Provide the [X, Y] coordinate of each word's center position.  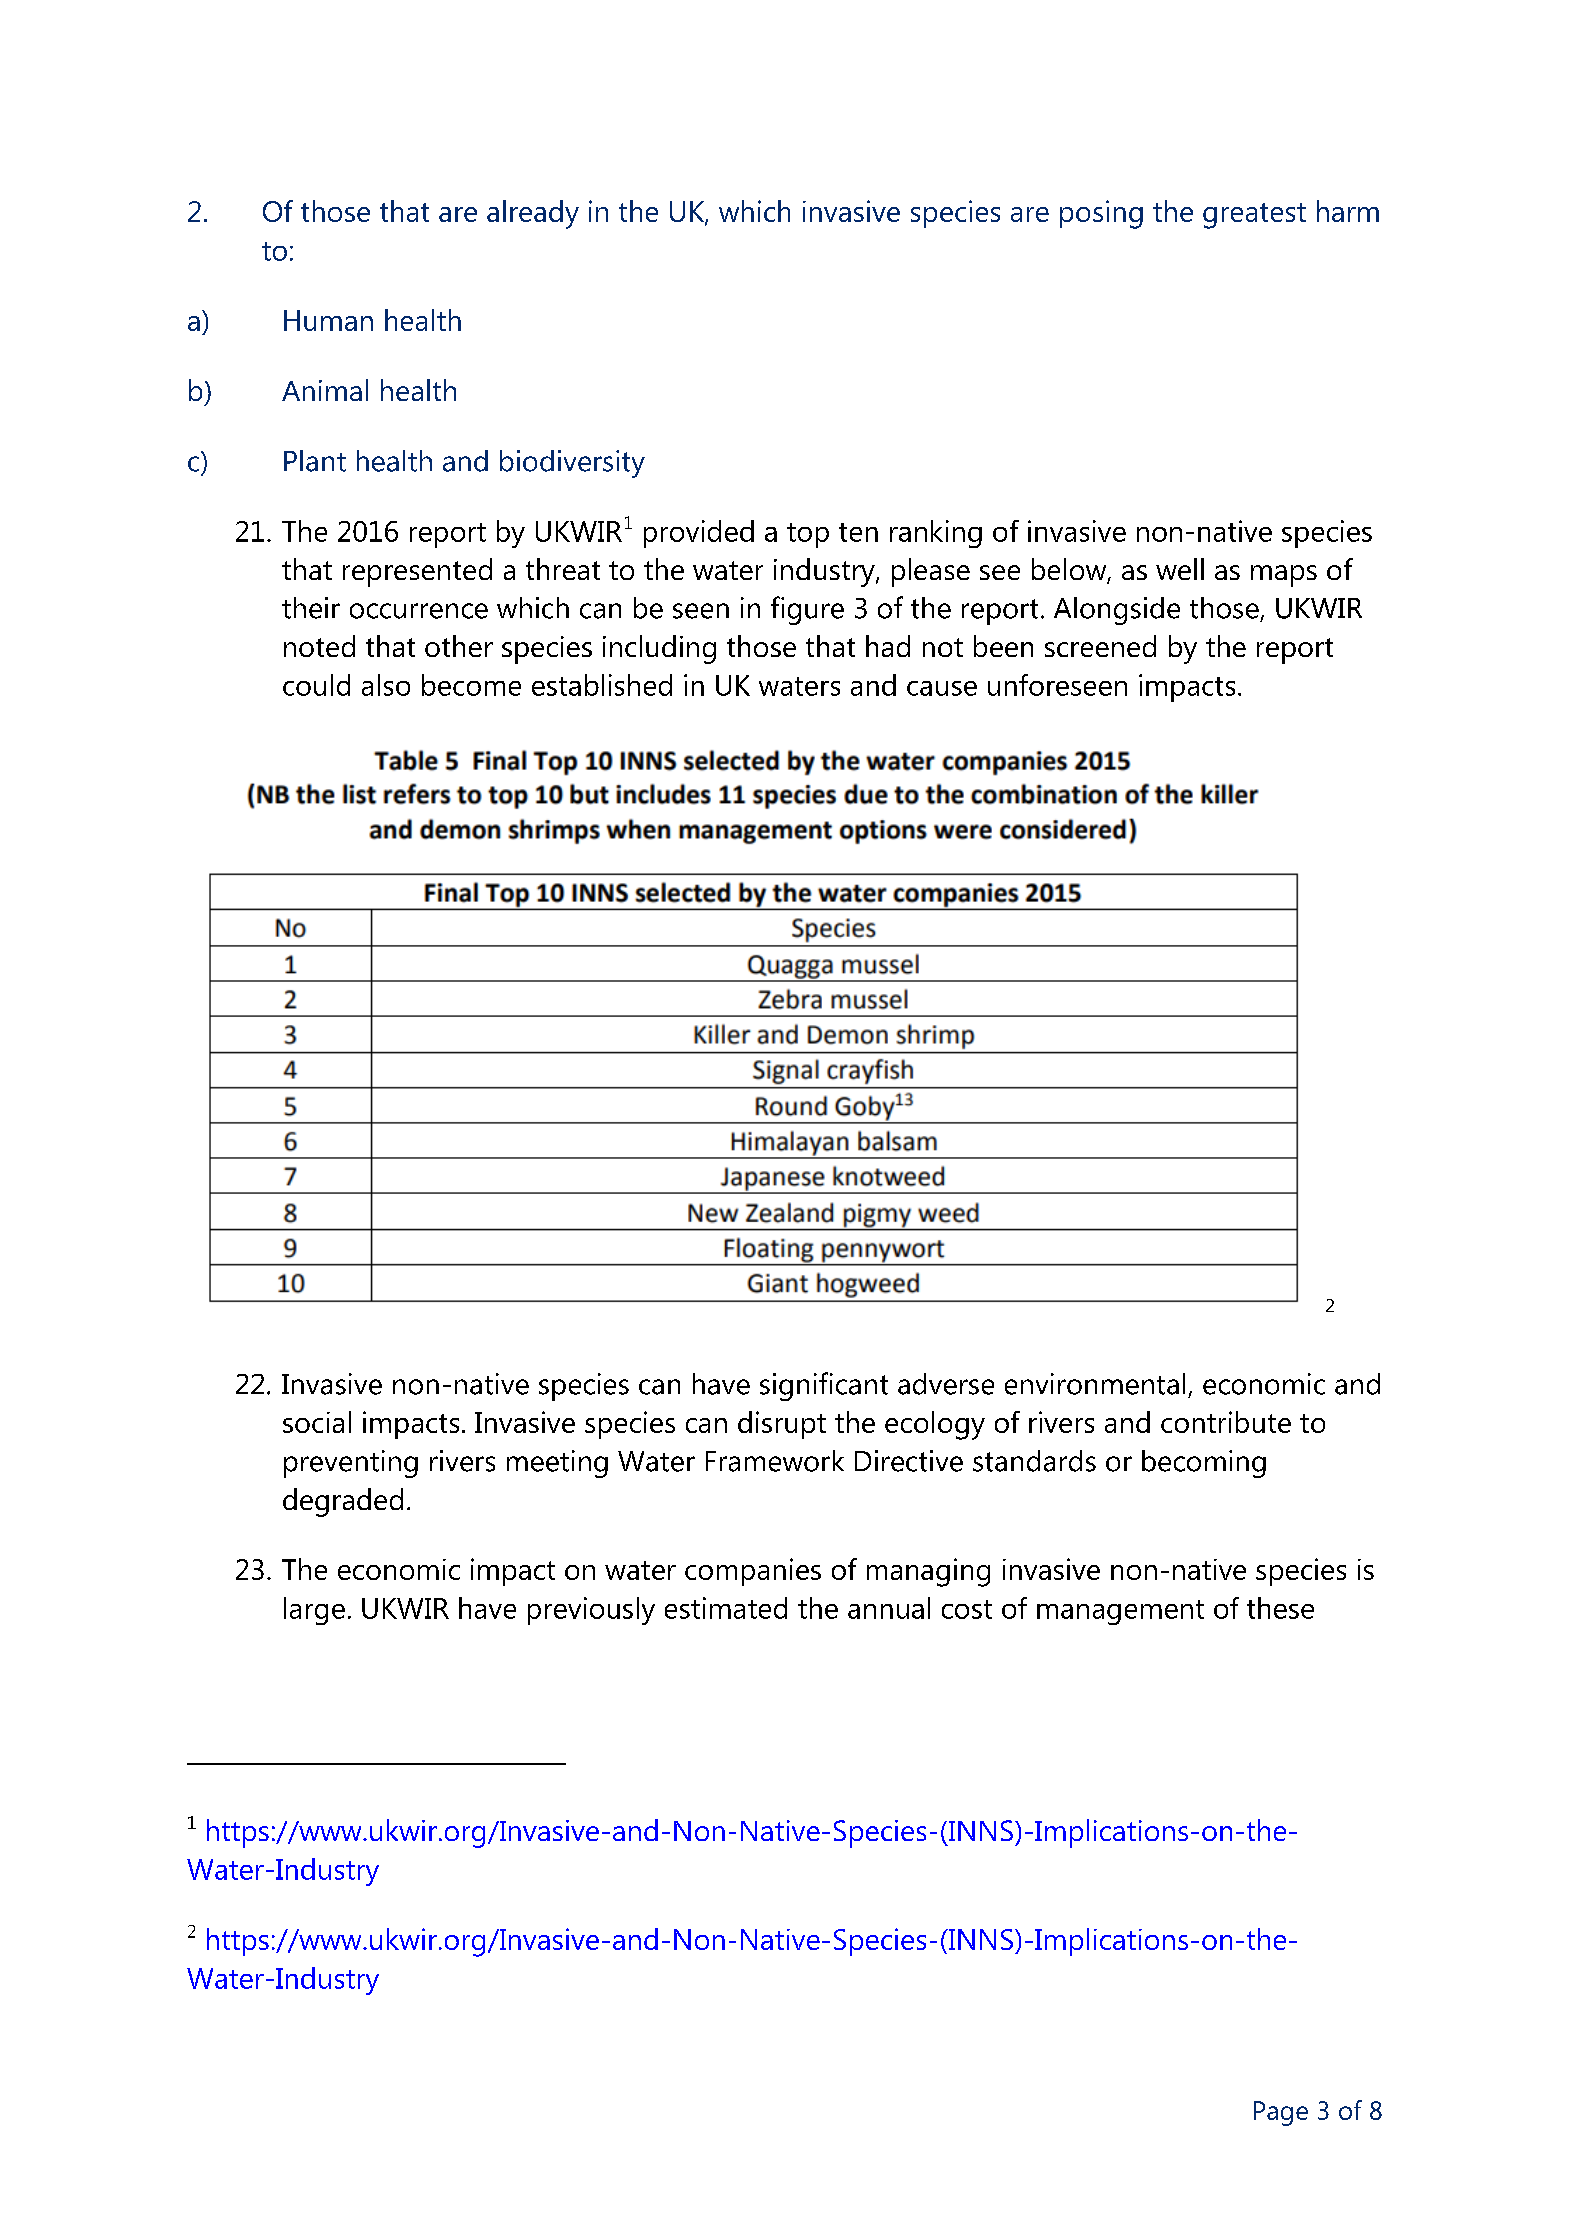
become [471, 685]
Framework [775, 1461]
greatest [1254, 216]
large [314, 1611]
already [533, 214]
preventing [351, 1464]
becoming [1204, 1464]
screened [1100, 646]
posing [1101, 214]
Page [1281, 2113]
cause [942, 688]
